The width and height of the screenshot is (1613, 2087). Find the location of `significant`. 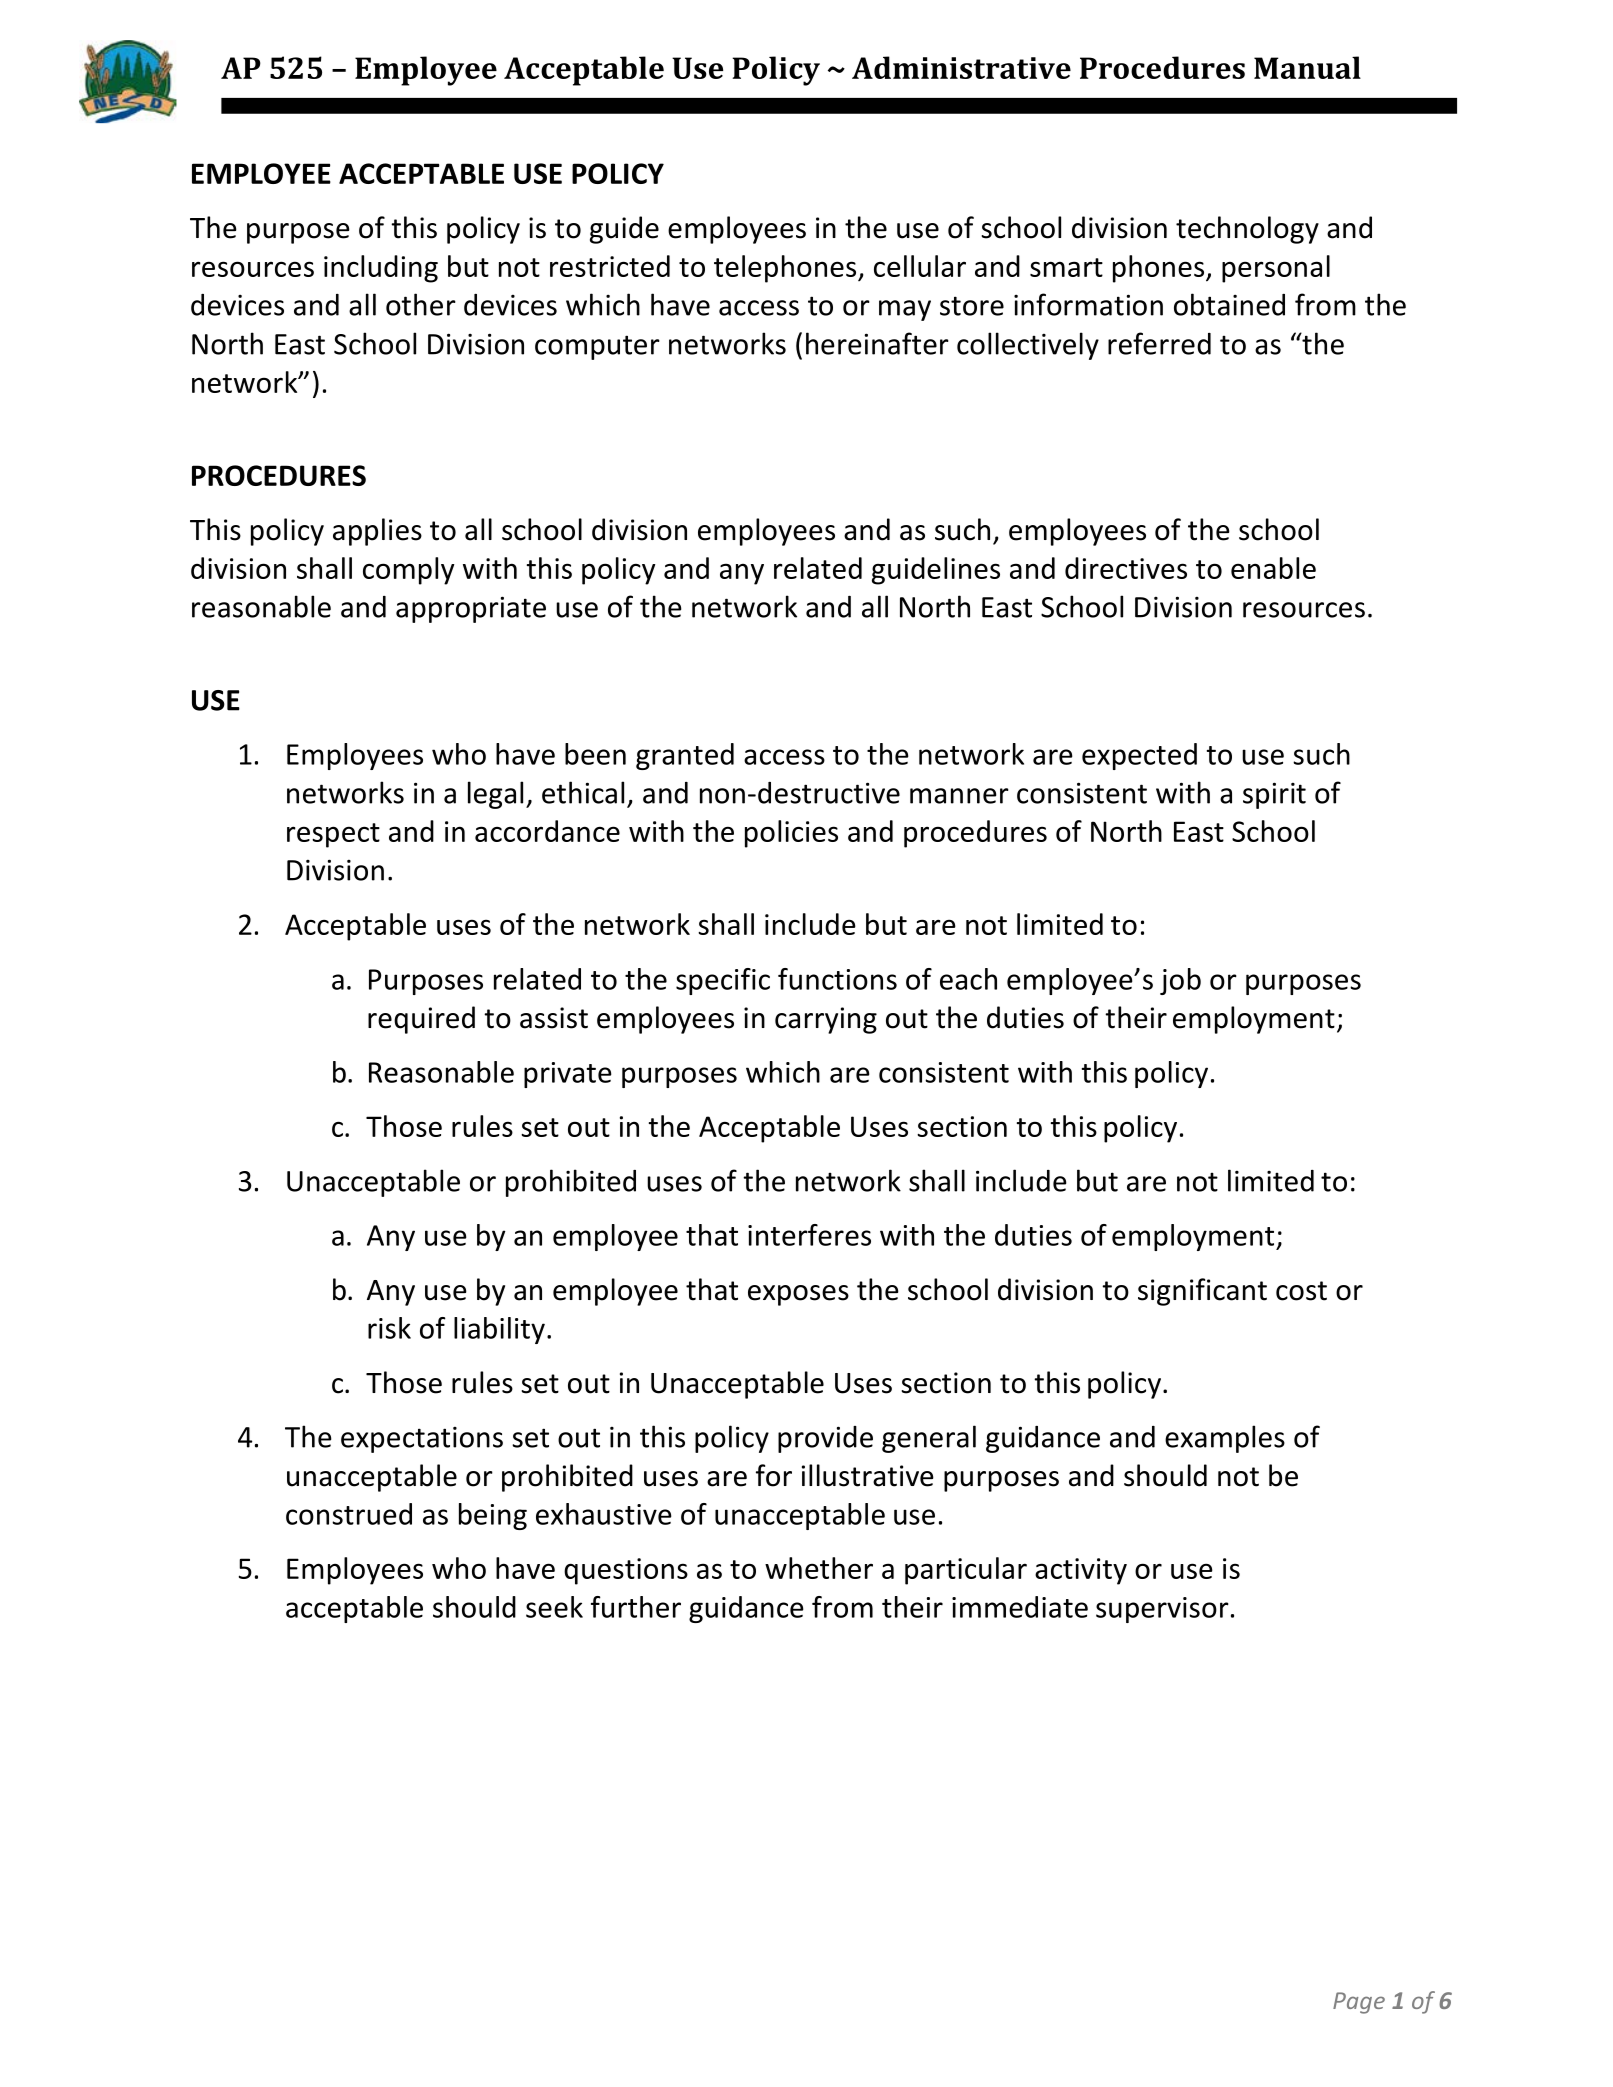

significant is located at coordinates (1202, 1292).
